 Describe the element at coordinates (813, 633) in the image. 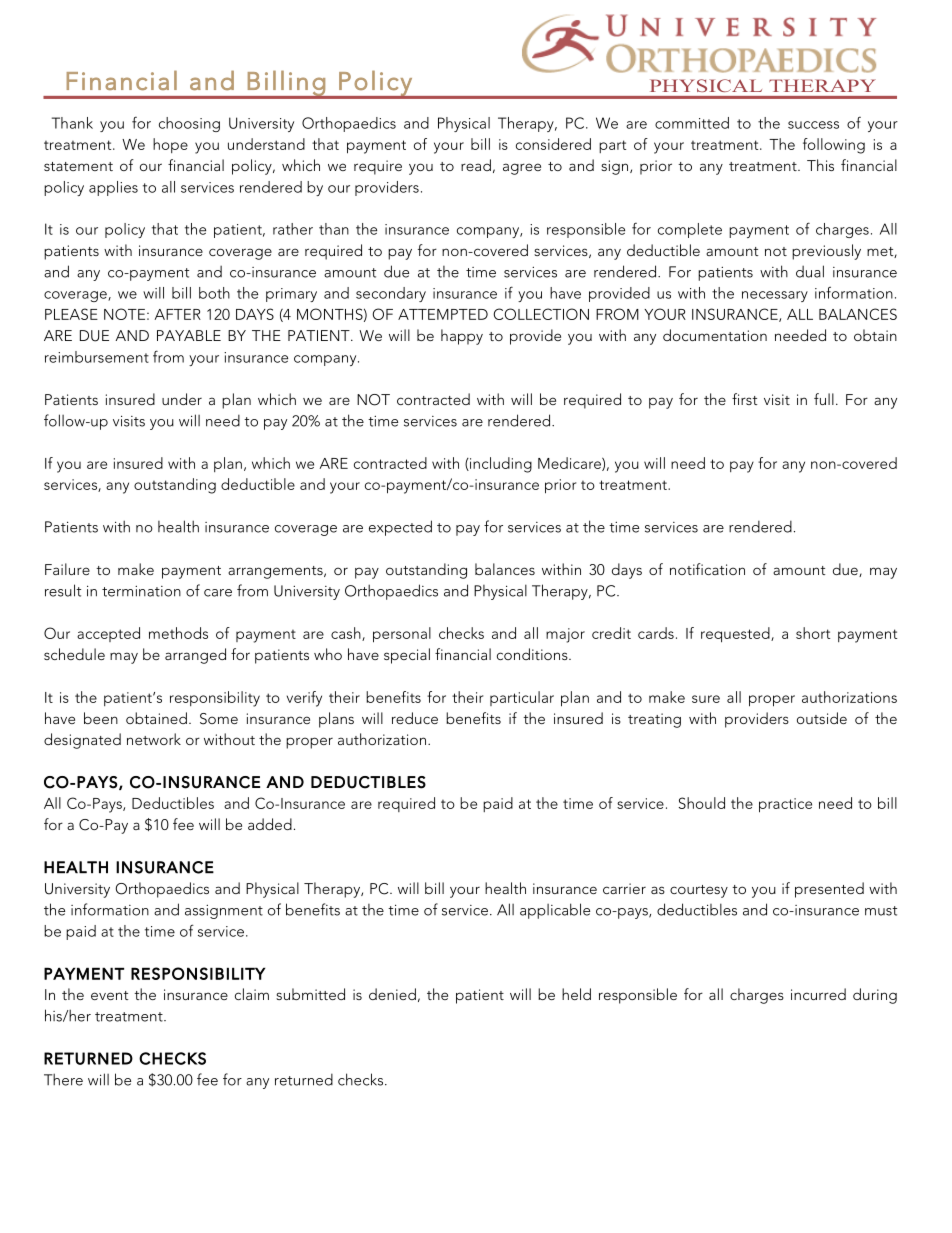

I see `short` at that location.
